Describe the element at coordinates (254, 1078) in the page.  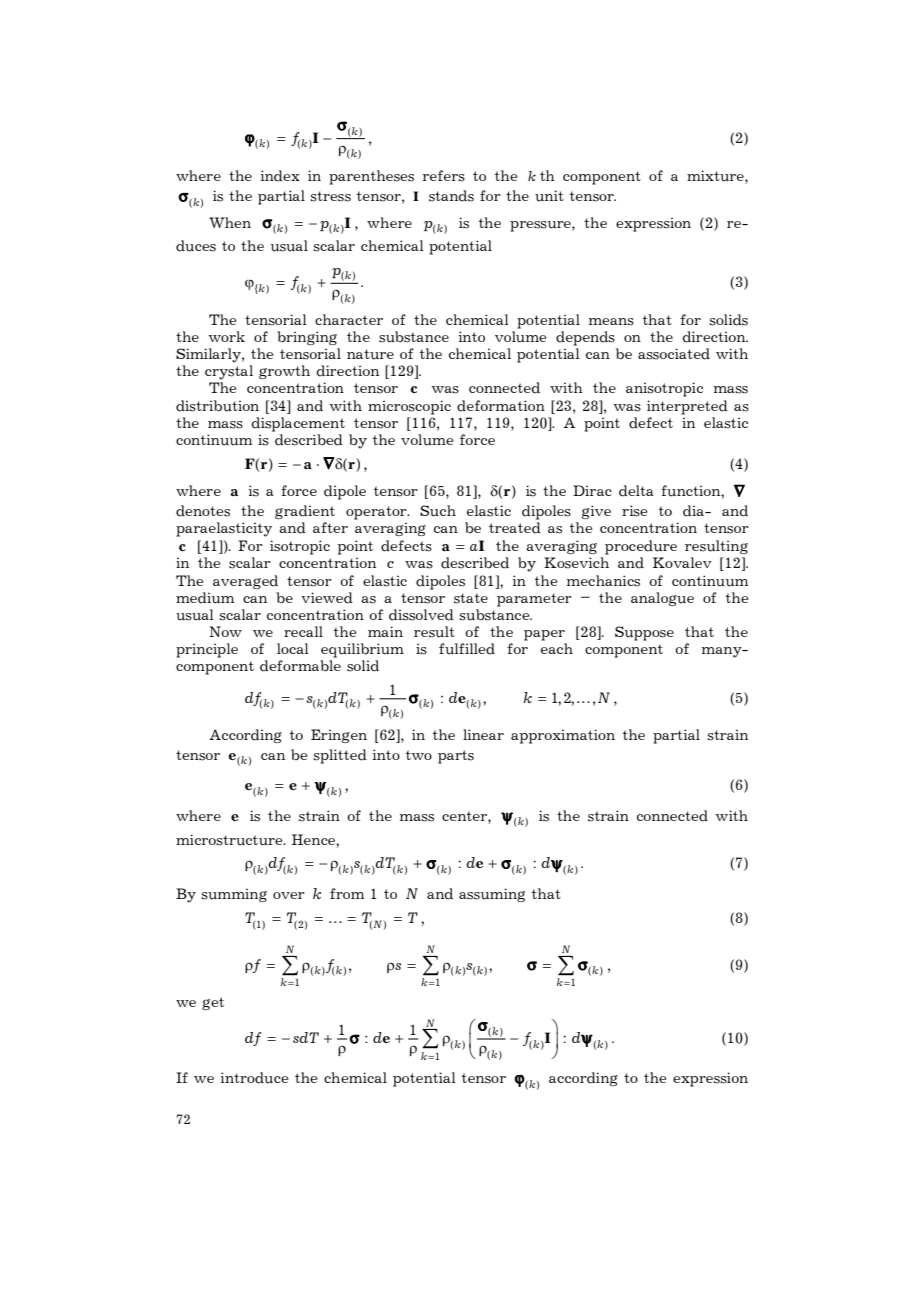
I see `introduce` at that location.
